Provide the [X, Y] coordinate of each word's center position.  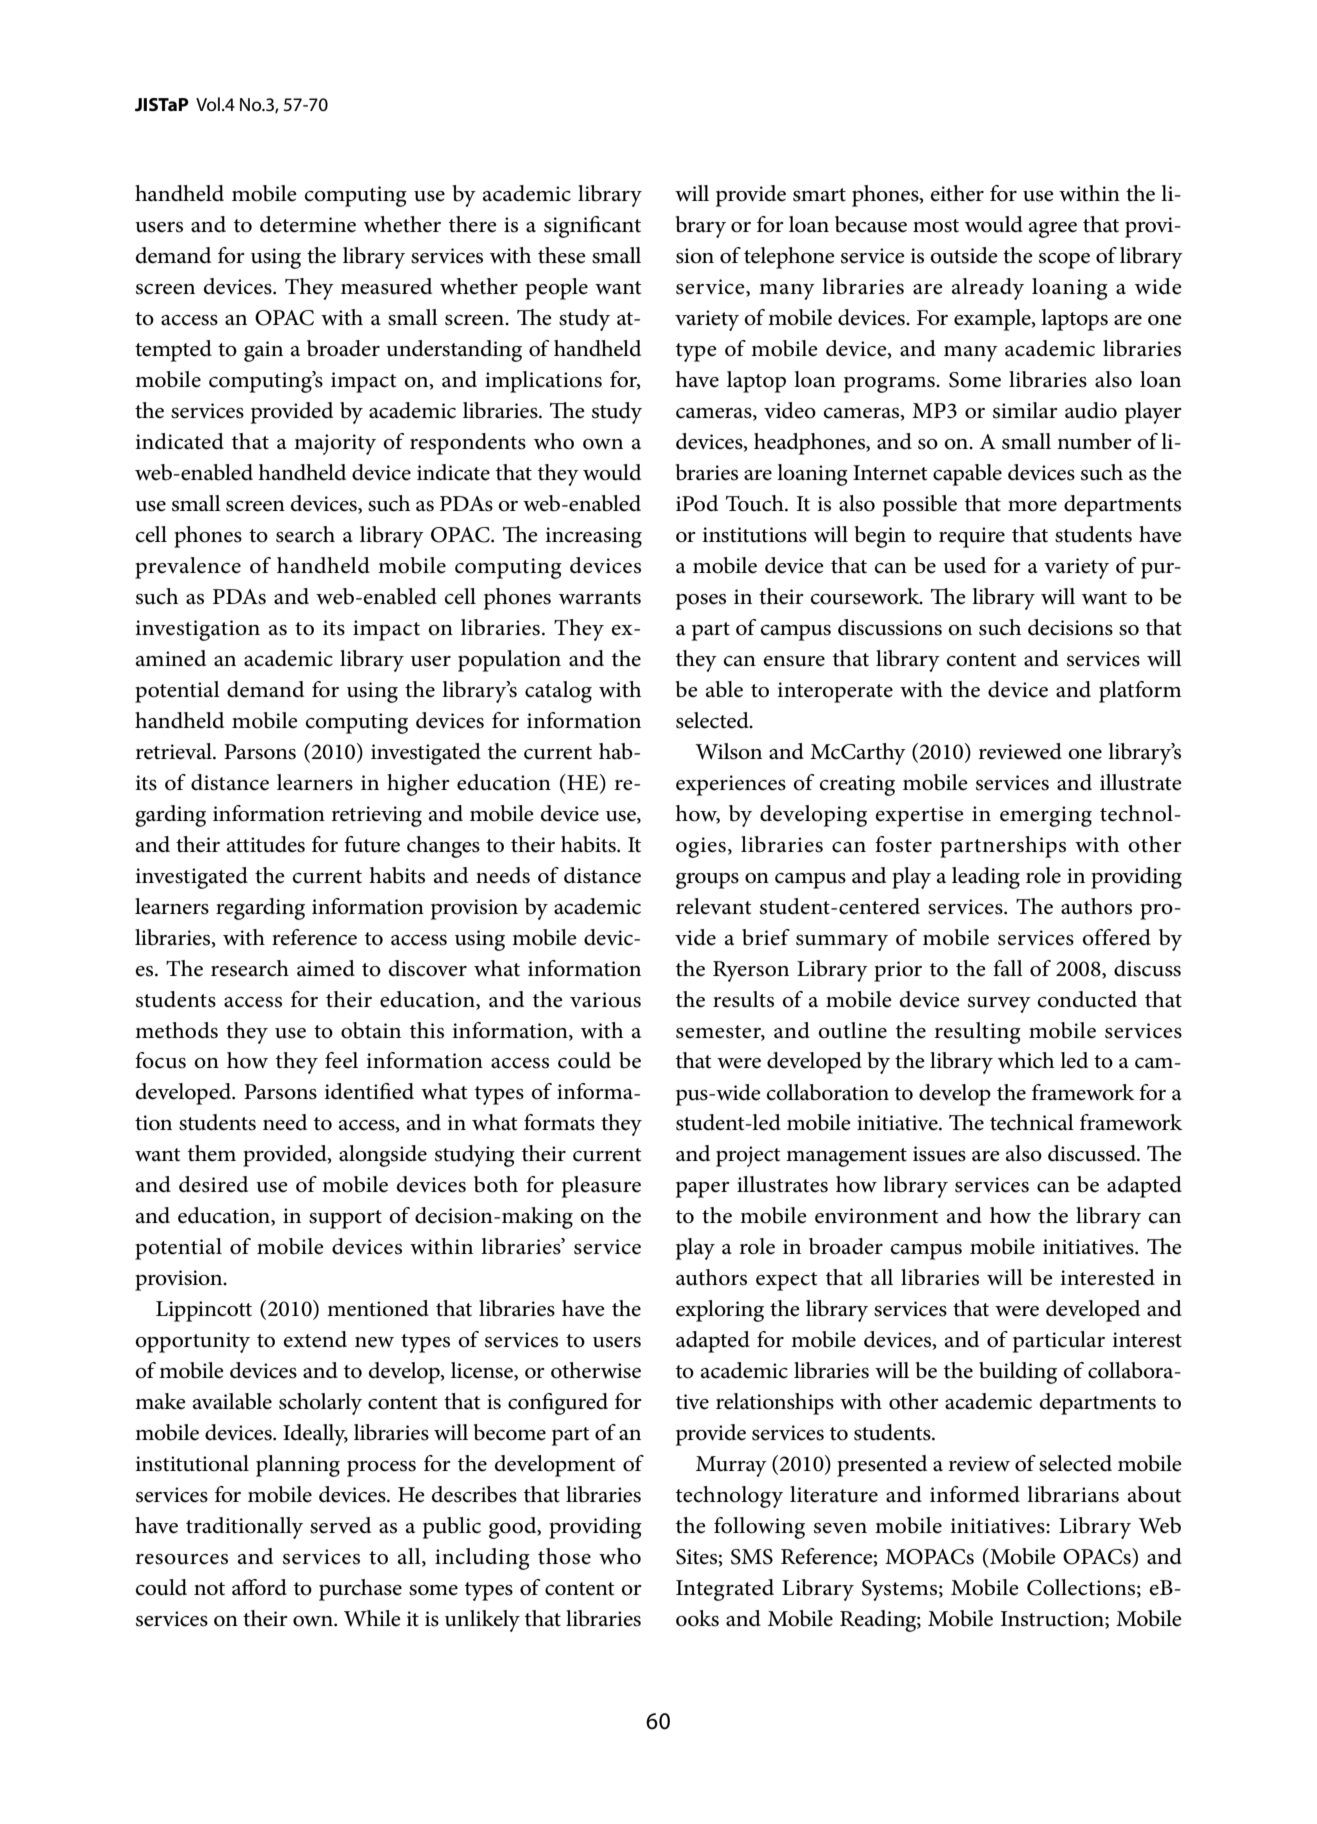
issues [939, 1154]
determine [308, 224]
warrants [600, 598]
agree [1053, 230]
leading [986, 878]
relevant [713, 906]
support [345, 1219]
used [964, 565]
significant [592, 227]
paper [703, 1190]
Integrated [725, 1590]
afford [259, 1587]
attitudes [266, 844]
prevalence [188, 568]
